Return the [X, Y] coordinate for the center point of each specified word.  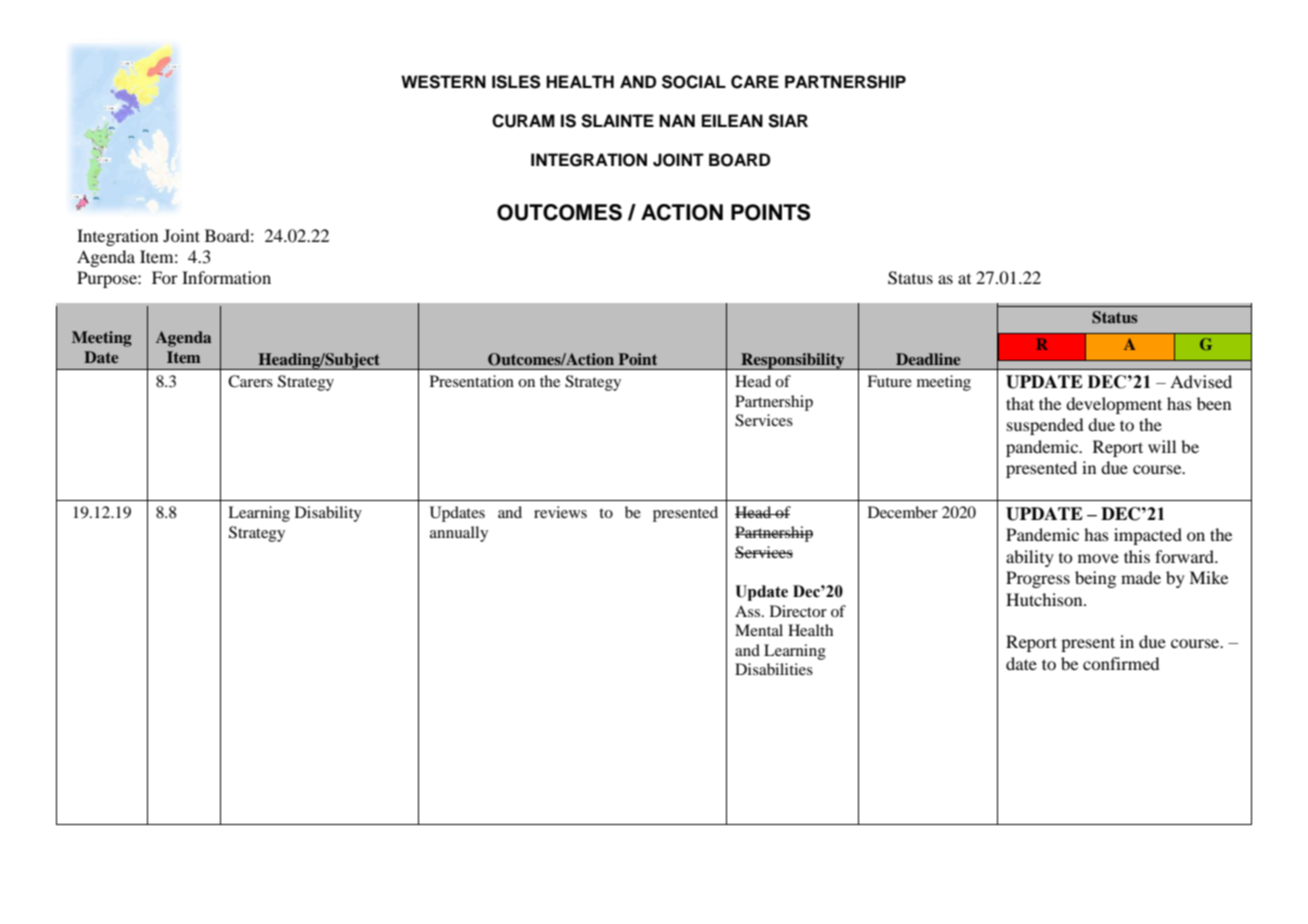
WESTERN [443, 82]
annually [459, 534]
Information [226, 277]
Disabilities [774, 669]
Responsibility [793, 361]
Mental [759, 630]
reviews [560, 512]
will [1162, 446]
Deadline [928, 359]
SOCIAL [694, 82]
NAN [677, 120]
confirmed [1121, 663]
